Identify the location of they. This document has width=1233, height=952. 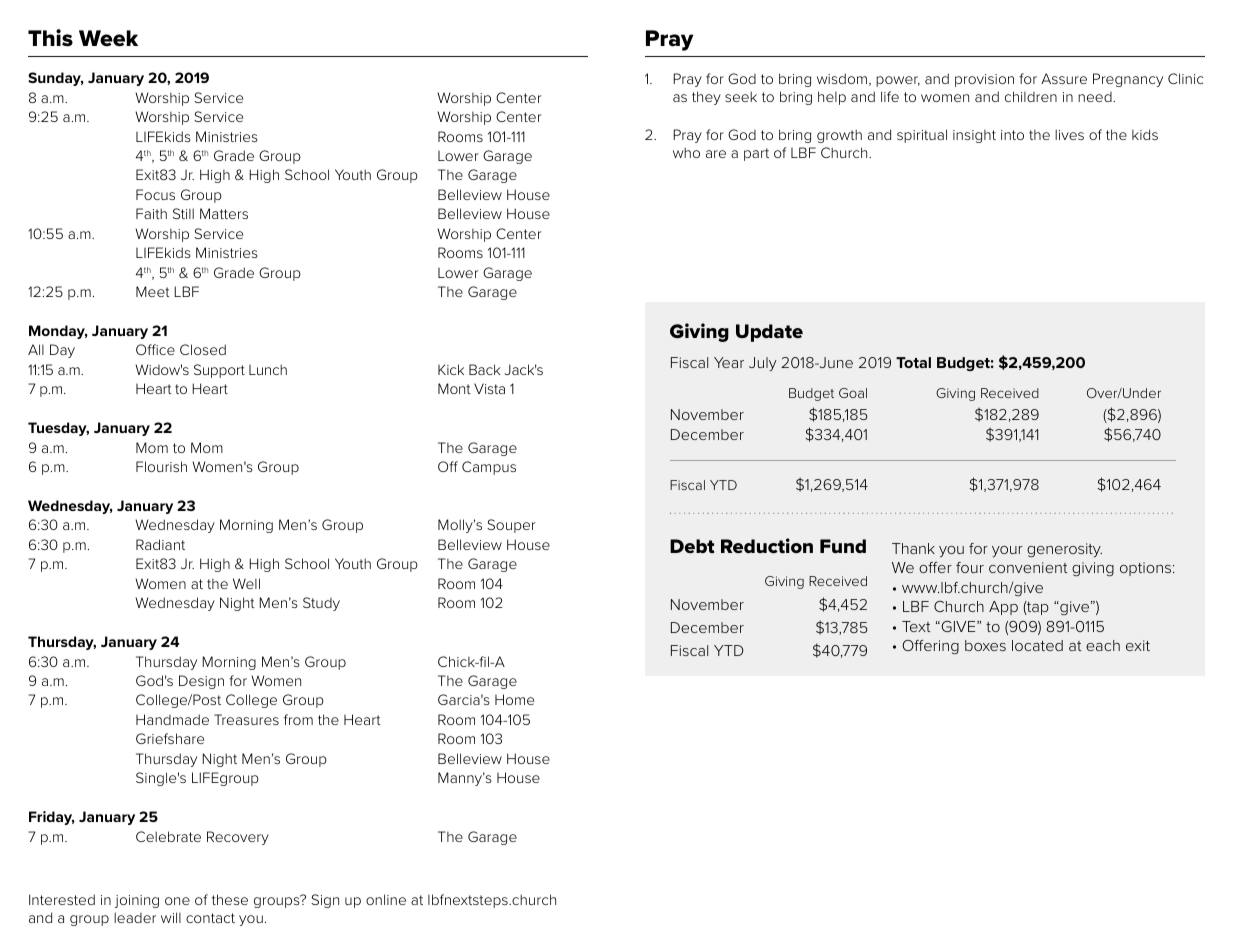
(706, 98).
